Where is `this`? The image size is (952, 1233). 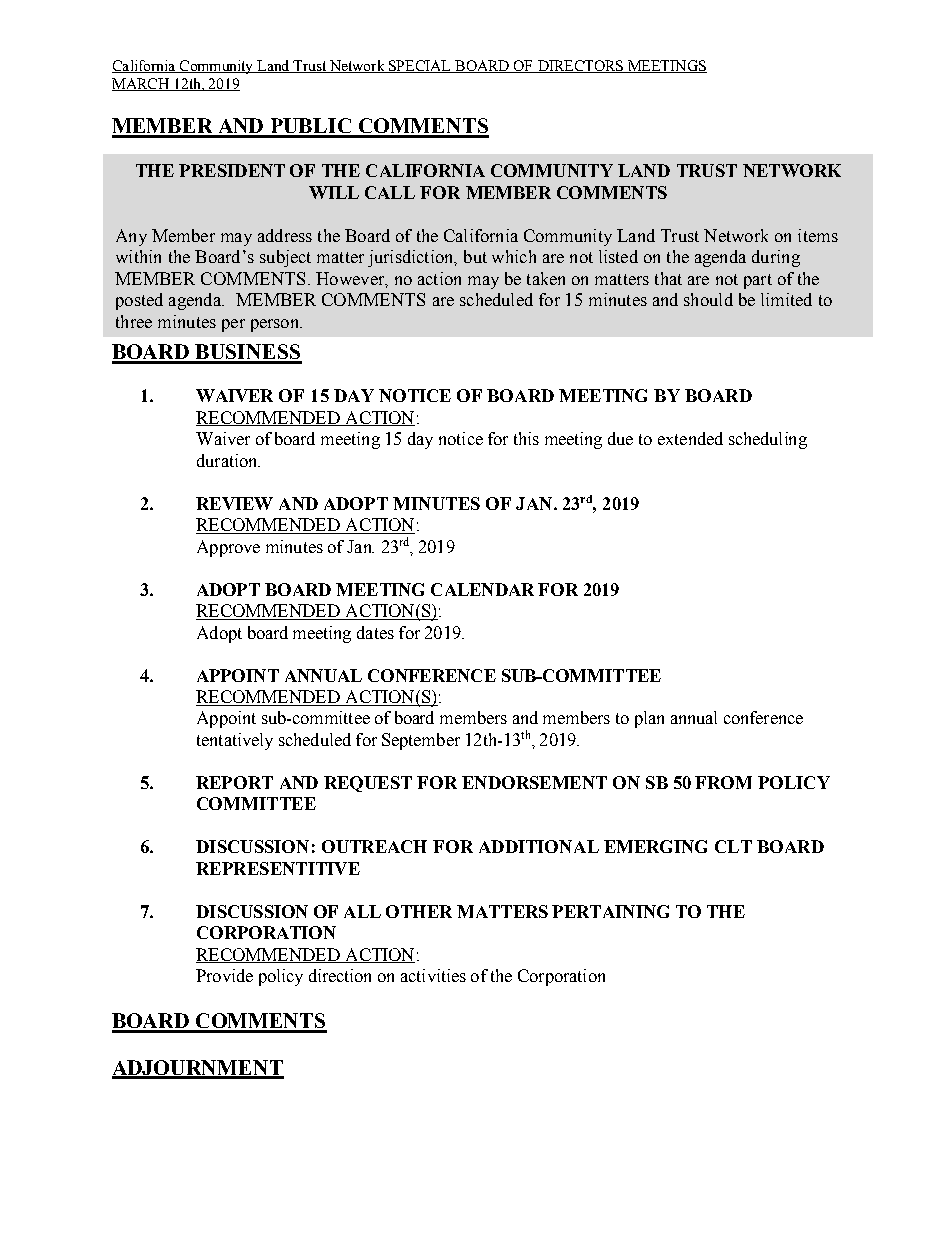 this is located at coordinates (526, 438).
